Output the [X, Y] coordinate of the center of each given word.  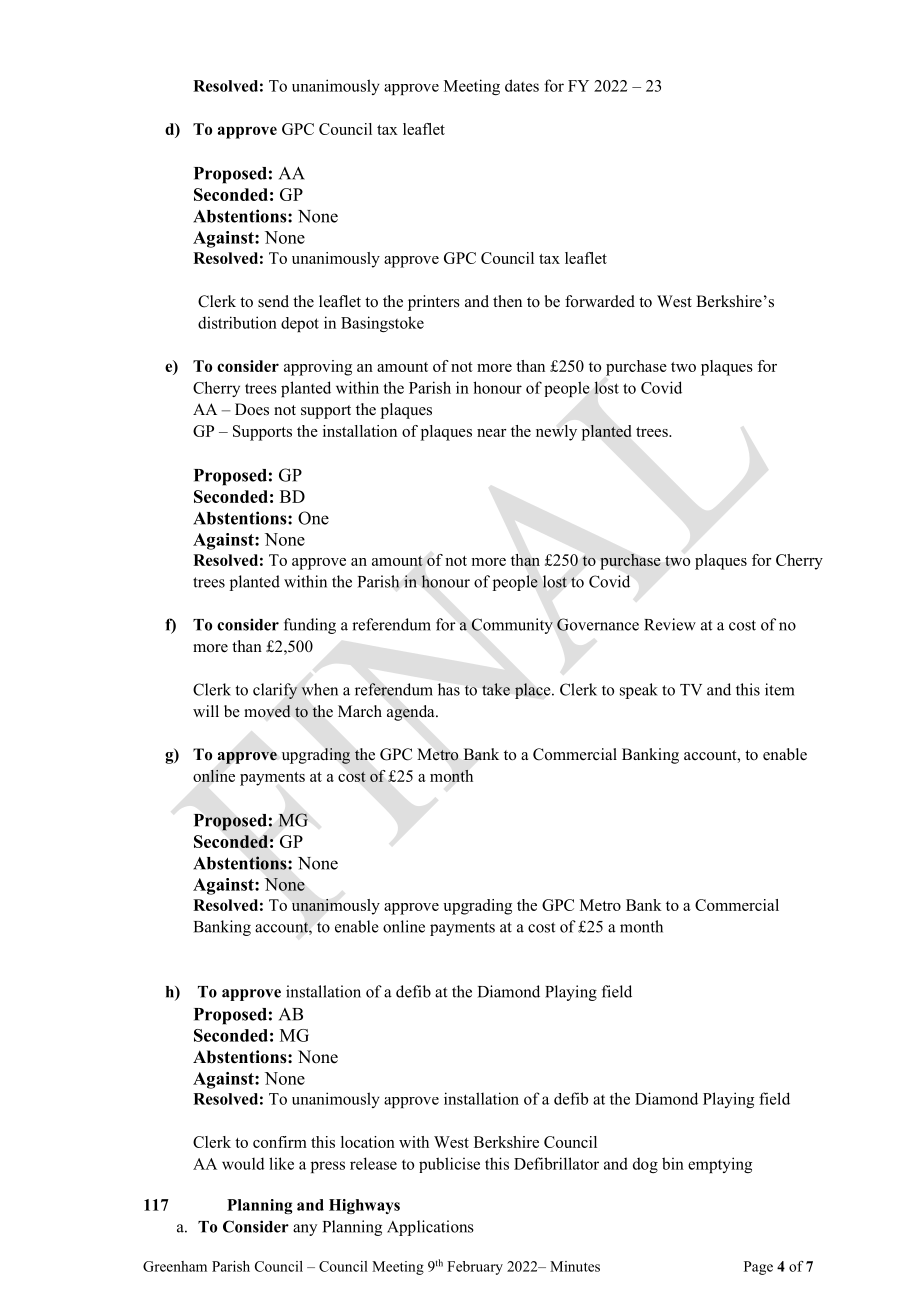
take [496, 689]
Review [670, 624]
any [305, 1230]
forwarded [600, 301]
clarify [275, 691]
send [273, 301]
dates [522, 85]
